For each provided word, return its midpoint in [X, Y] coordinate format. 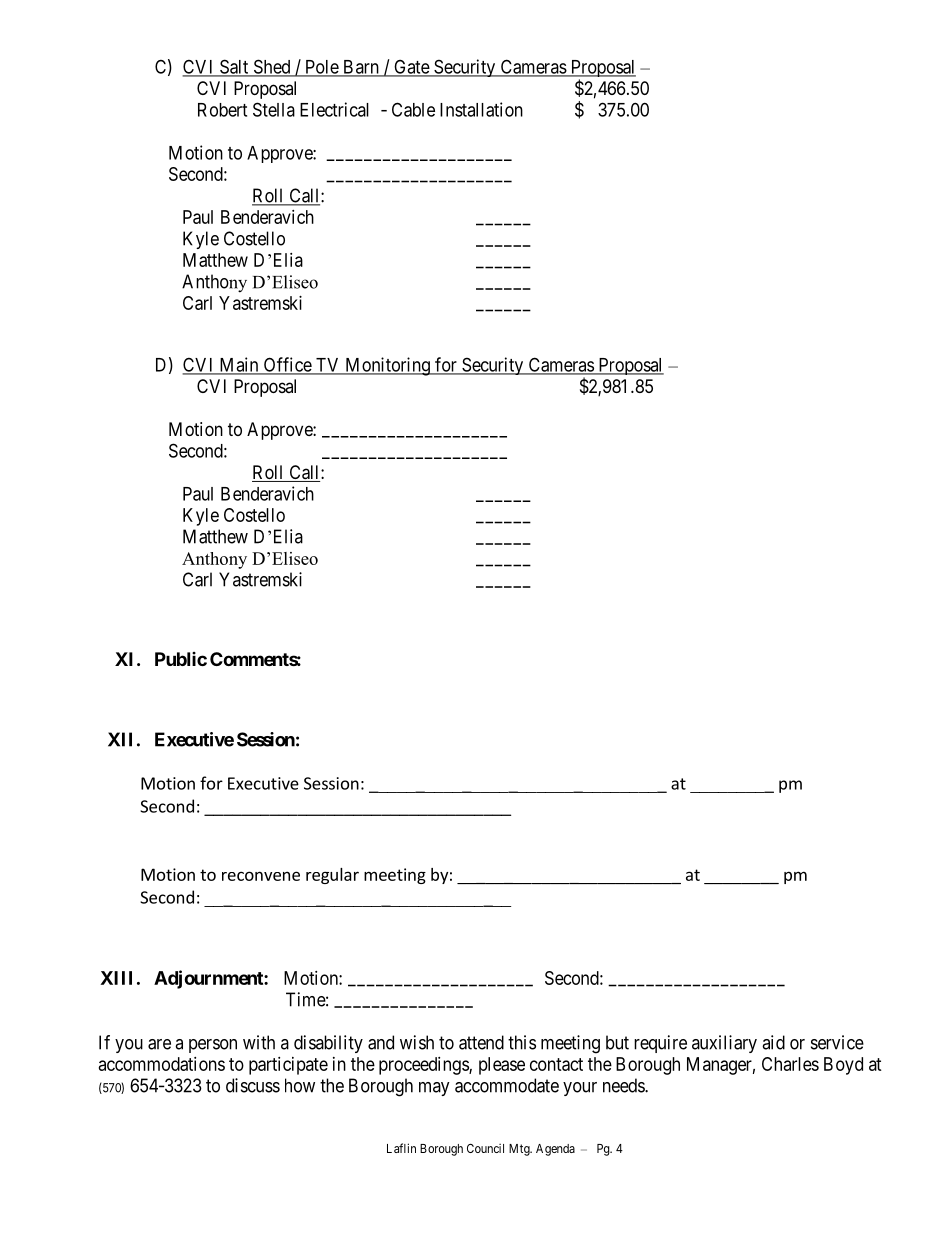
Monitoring [387, 366]
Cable [413, 109]
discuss [253, 1085]
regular [332, 876]
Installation [481, 109]
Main [239, 365]
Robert [222, 110]
